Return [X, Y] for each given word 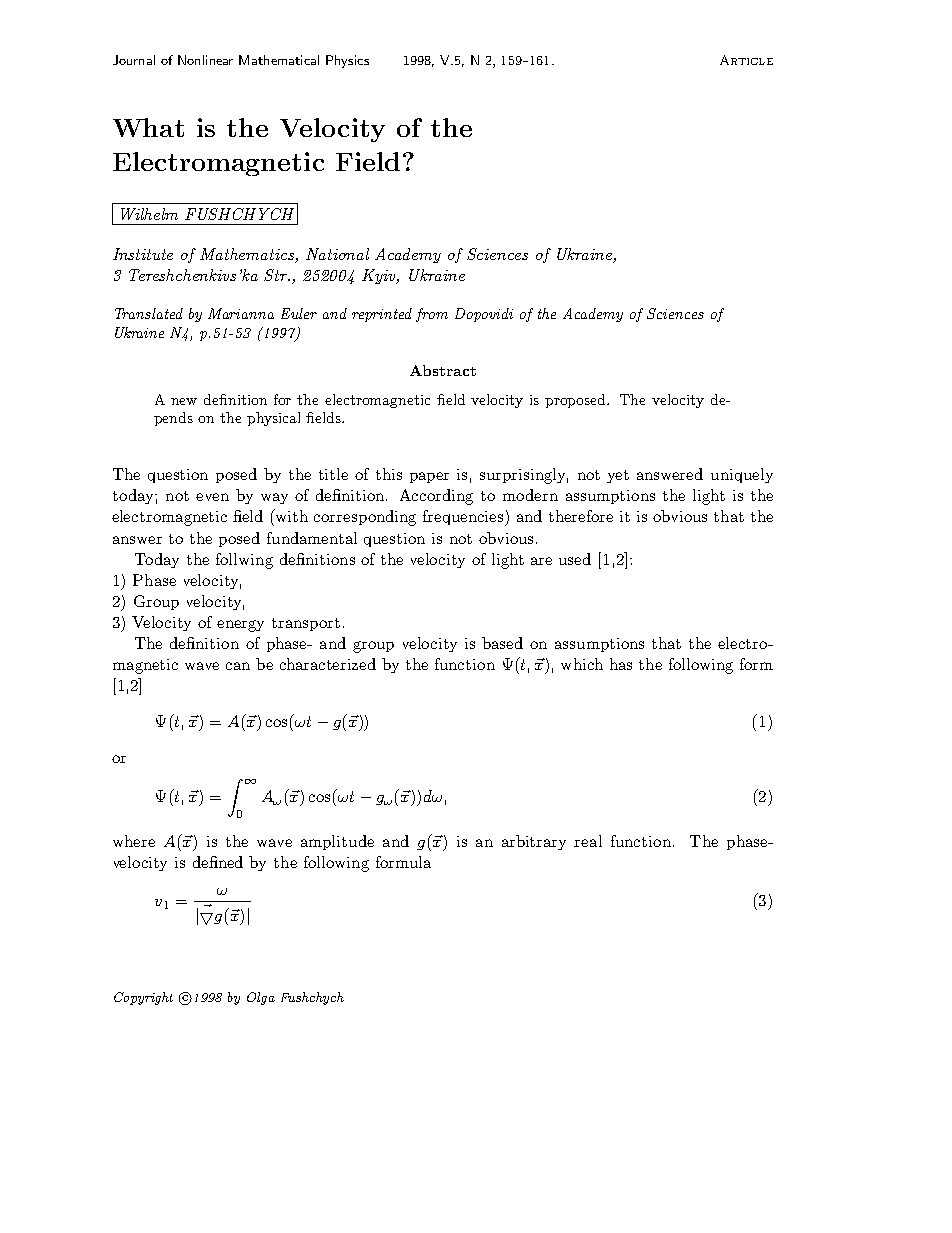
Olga [261, 998]
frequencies [464, 518]
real [588, 841]
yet [618, 476]
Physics [347, 61]
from [432, 315]
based [502, 643]
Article [746, 60]
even [212, 497]
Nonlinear [205, 60]
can [238, 666]
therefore [581, 516]
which [582, 664]
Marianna [241, 313]
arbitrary [534, 842]
